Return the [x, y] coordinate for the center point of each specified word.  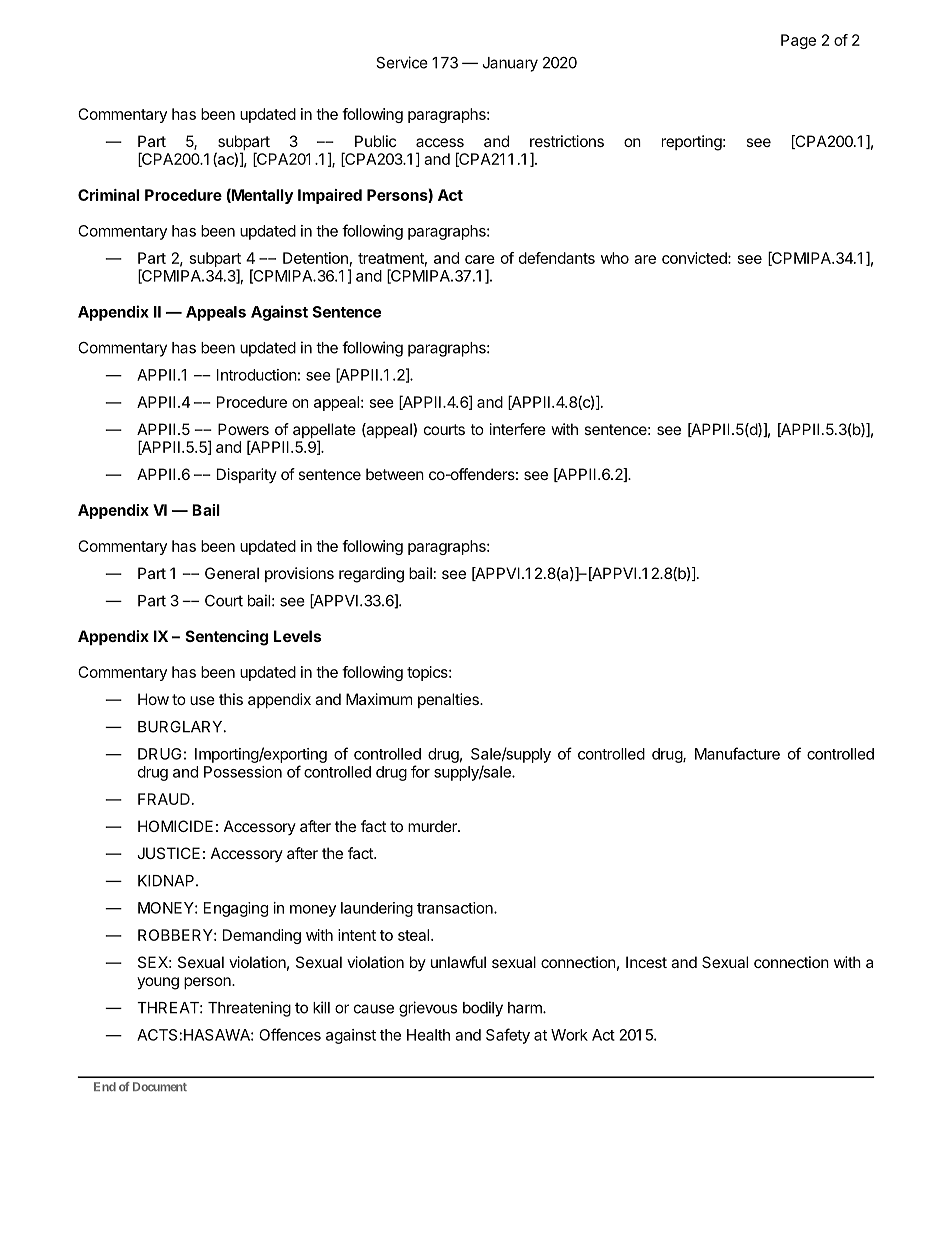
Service [402, 62]
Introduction [257, 375]
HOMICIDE [175, 826]
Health [428, 1035]
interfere [518, 429]
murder [433, 826]
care [480, 259]
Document [160, 1086]
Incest [646, 962]
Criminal [108, 195]
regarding [371, 575]
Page [798, 41]
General [232, 573]
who [615, 258]
